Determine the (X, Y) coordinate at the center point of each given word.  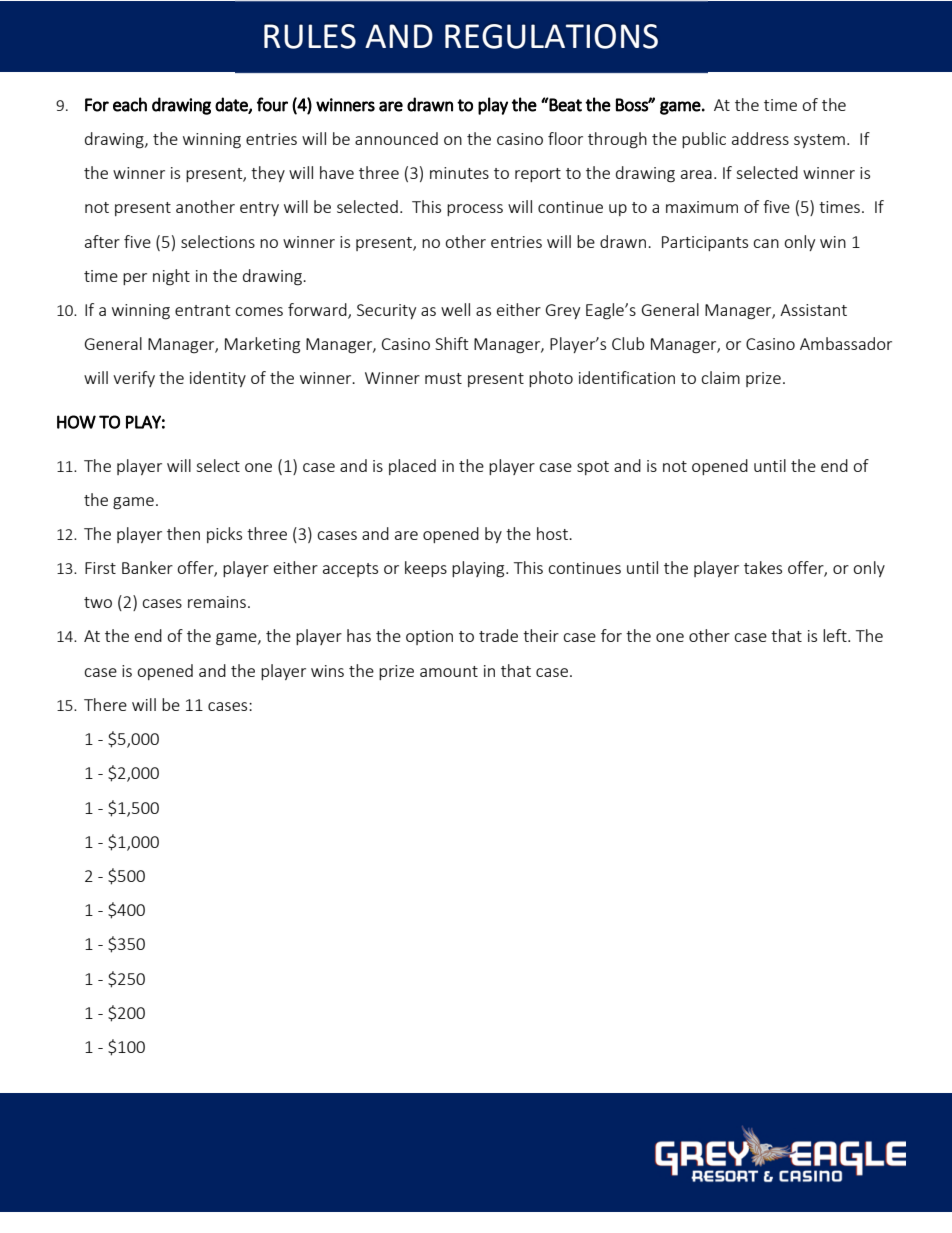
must (443, 378)
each (130, 104)
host (553, 533)
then (183, 533)
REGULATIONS (551, 36)
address (760, 138)
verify (134, 379)
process (475, 210)
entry (259, 209)
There (105, 704)
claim (720, 377)
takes (763, 567)
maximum (702, 207)
